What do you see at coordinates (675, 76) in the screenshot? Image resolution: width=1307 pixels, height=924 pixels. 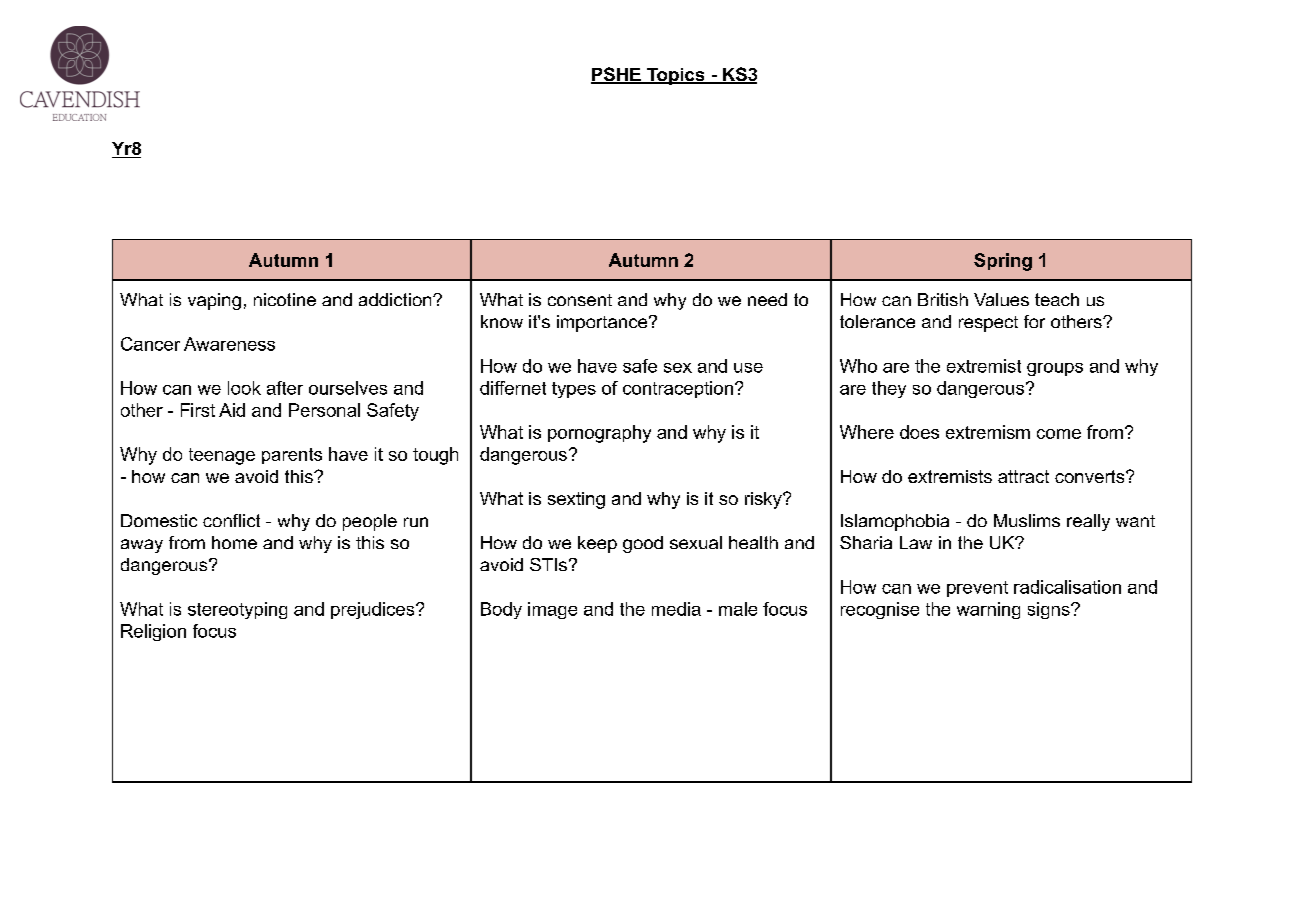 I see `Topics` at bounding box center [675, 76].
